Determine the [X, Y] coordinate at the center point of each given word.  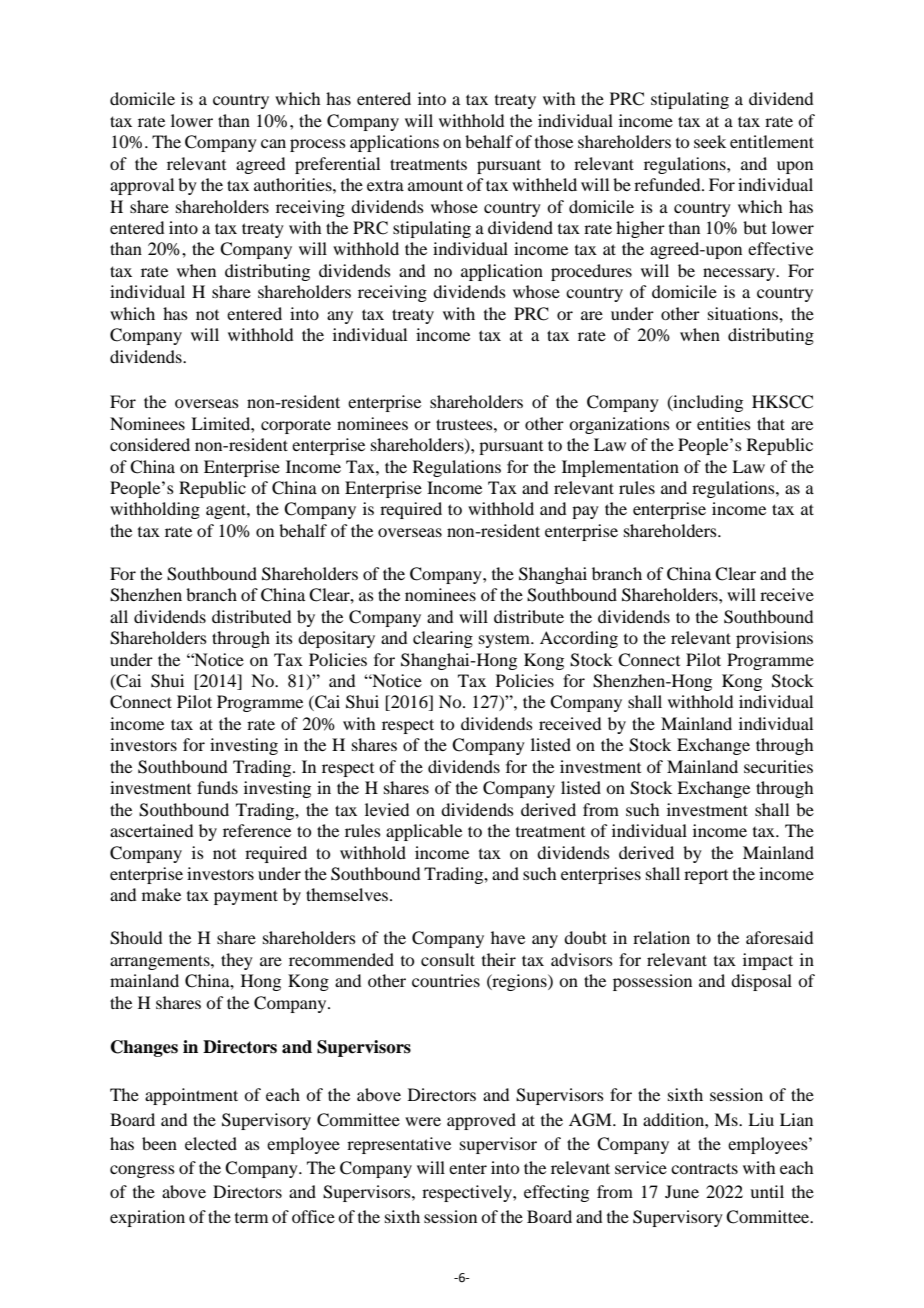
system [505, 640]
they [237, 961]
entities [724, 423]
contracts [704, 1168]
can [273, 143]
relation [661, 937]
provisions [774, 639]
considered [150, 444]
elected [211, 1143]
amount [435, 185]
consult [448, 959]
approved [481, 1121]
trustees [465, 424]
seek [710, 141]
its [284, 637]
